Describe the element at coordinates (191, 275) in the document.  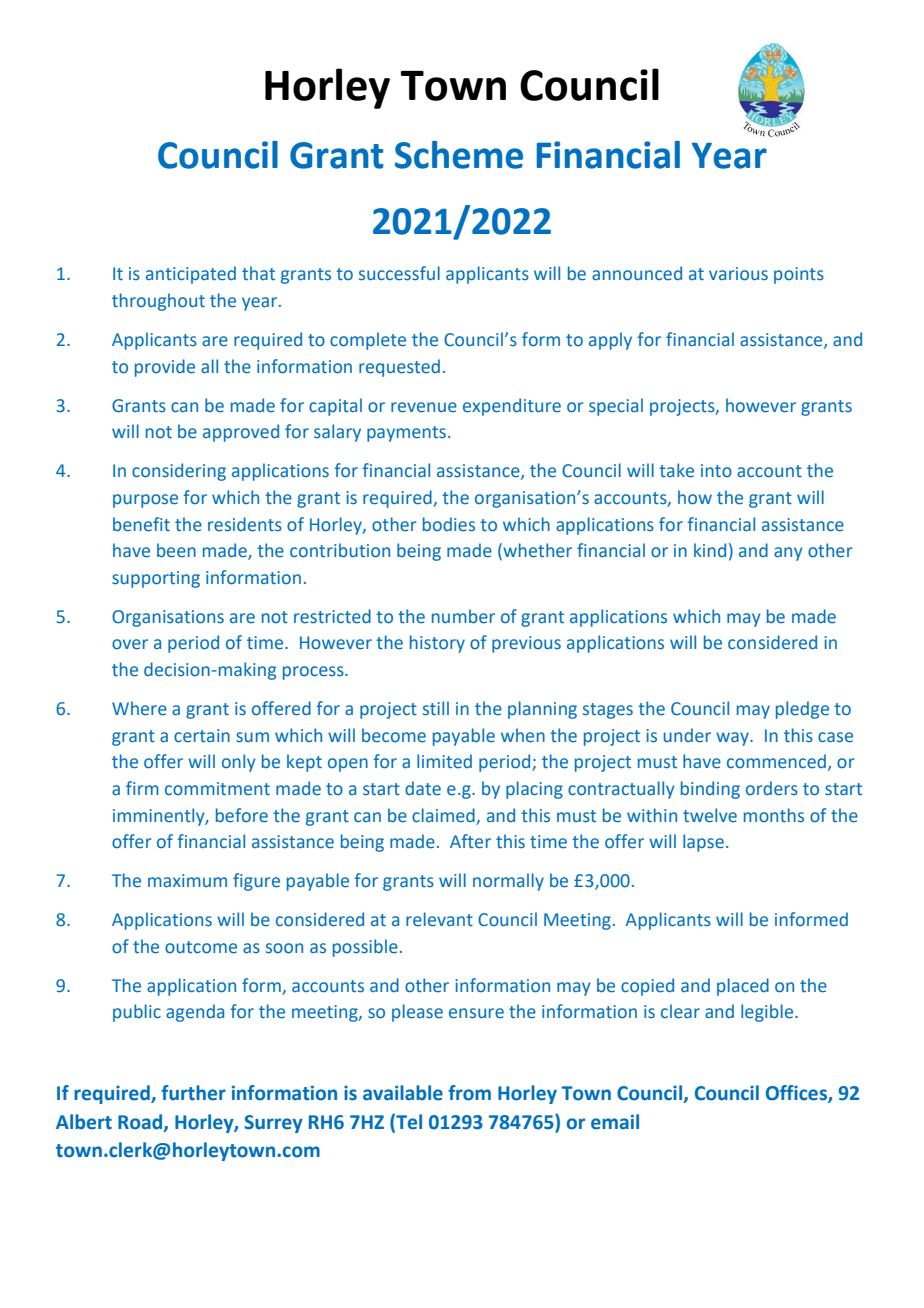
I see `anticipated` at that location.
